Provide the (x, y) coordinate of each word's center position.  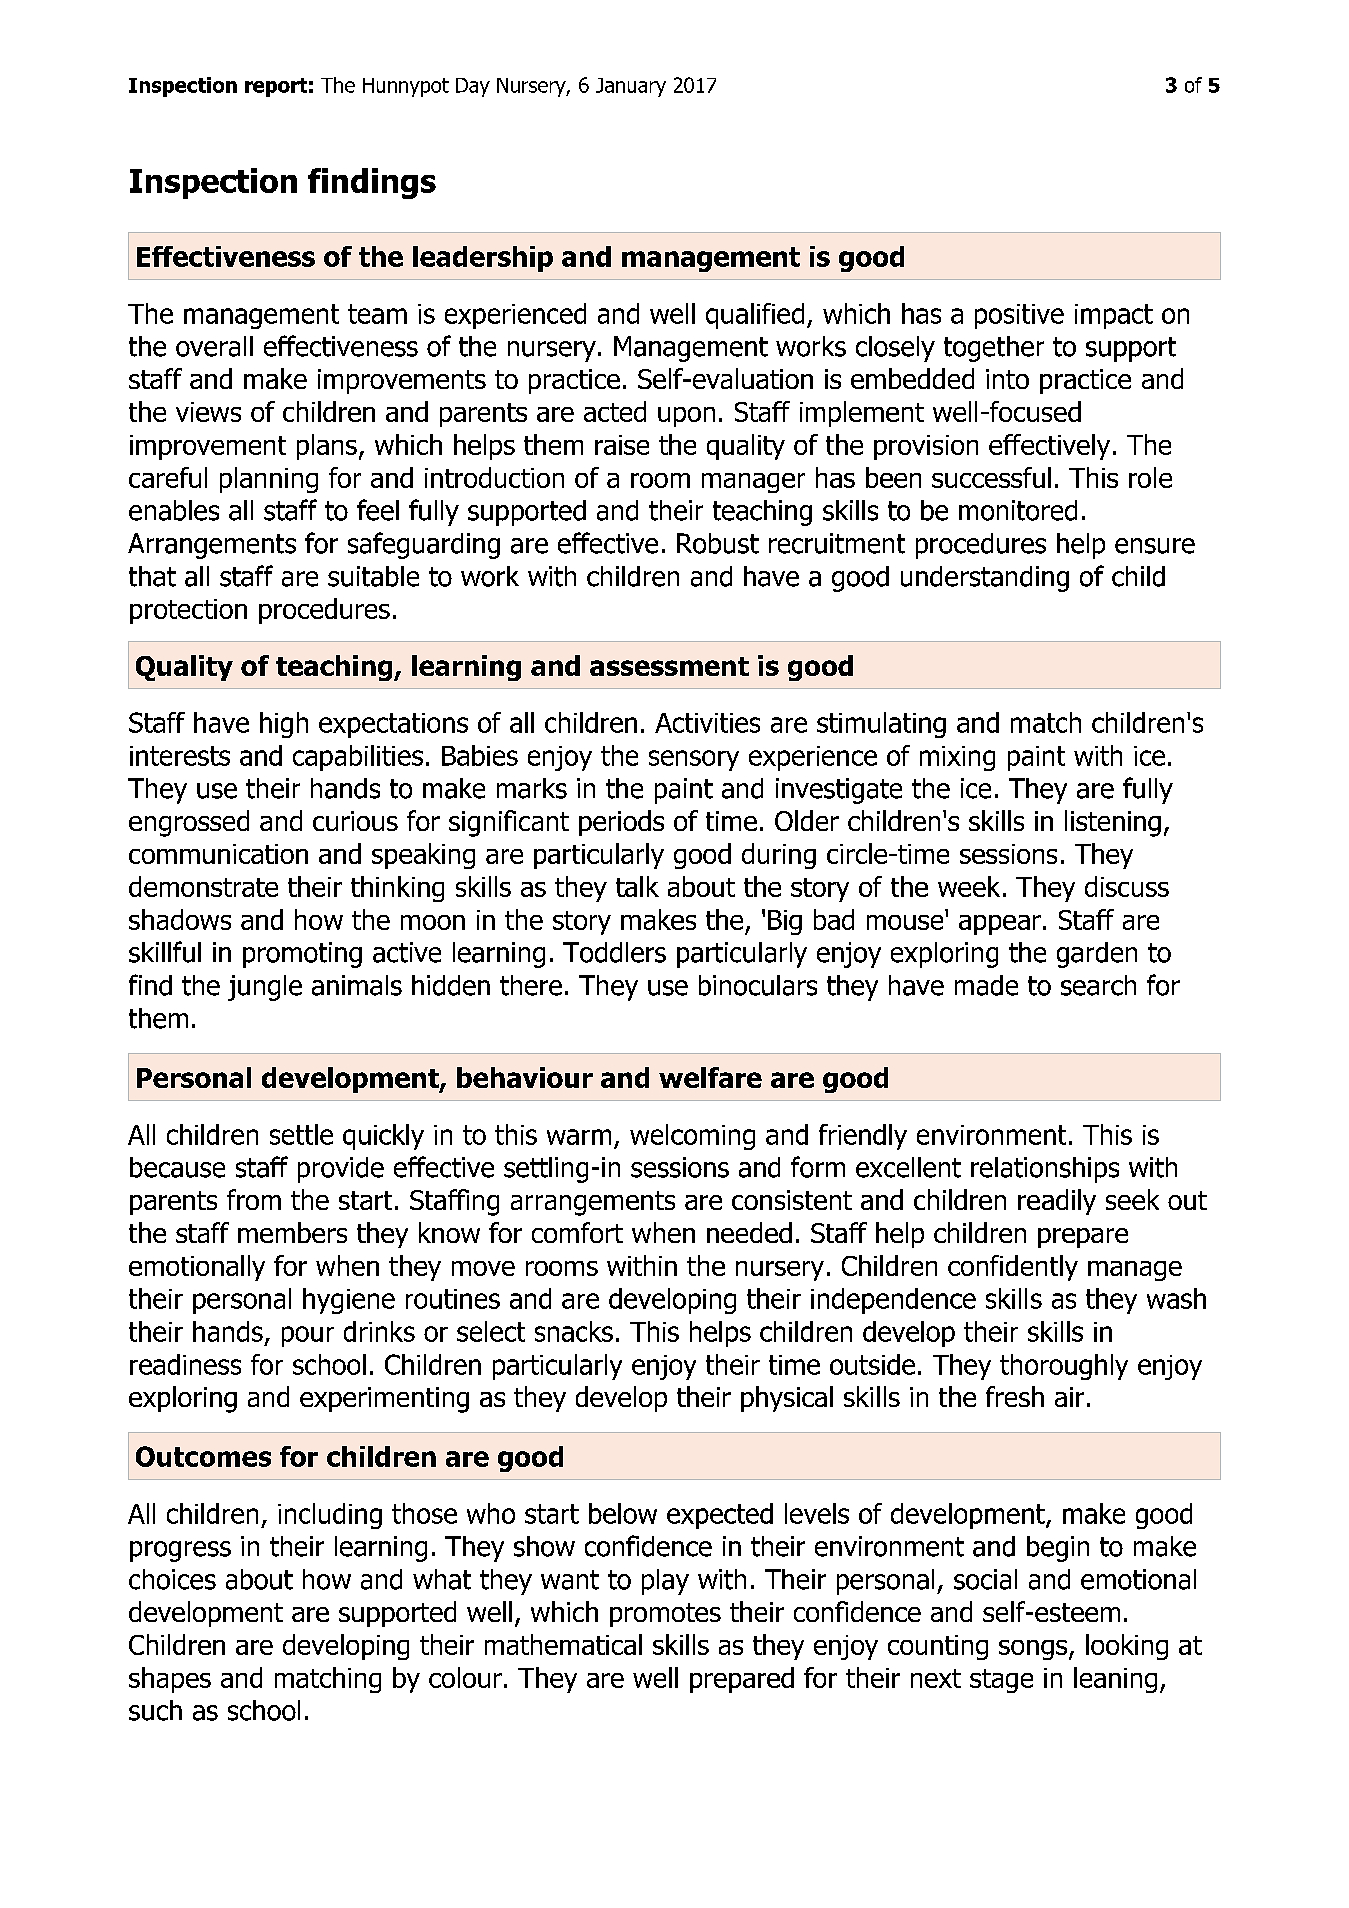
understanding (985, 579)
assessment (669, 666)
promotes (665, 1615)
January (631, 87)
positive (1019, 316)
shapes (170, 1680)
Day (473, 87)
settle (301, 1134)
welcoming (692, 1137)
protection (188, 611)
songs (1034, 1650)
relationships (1045, 1170)
